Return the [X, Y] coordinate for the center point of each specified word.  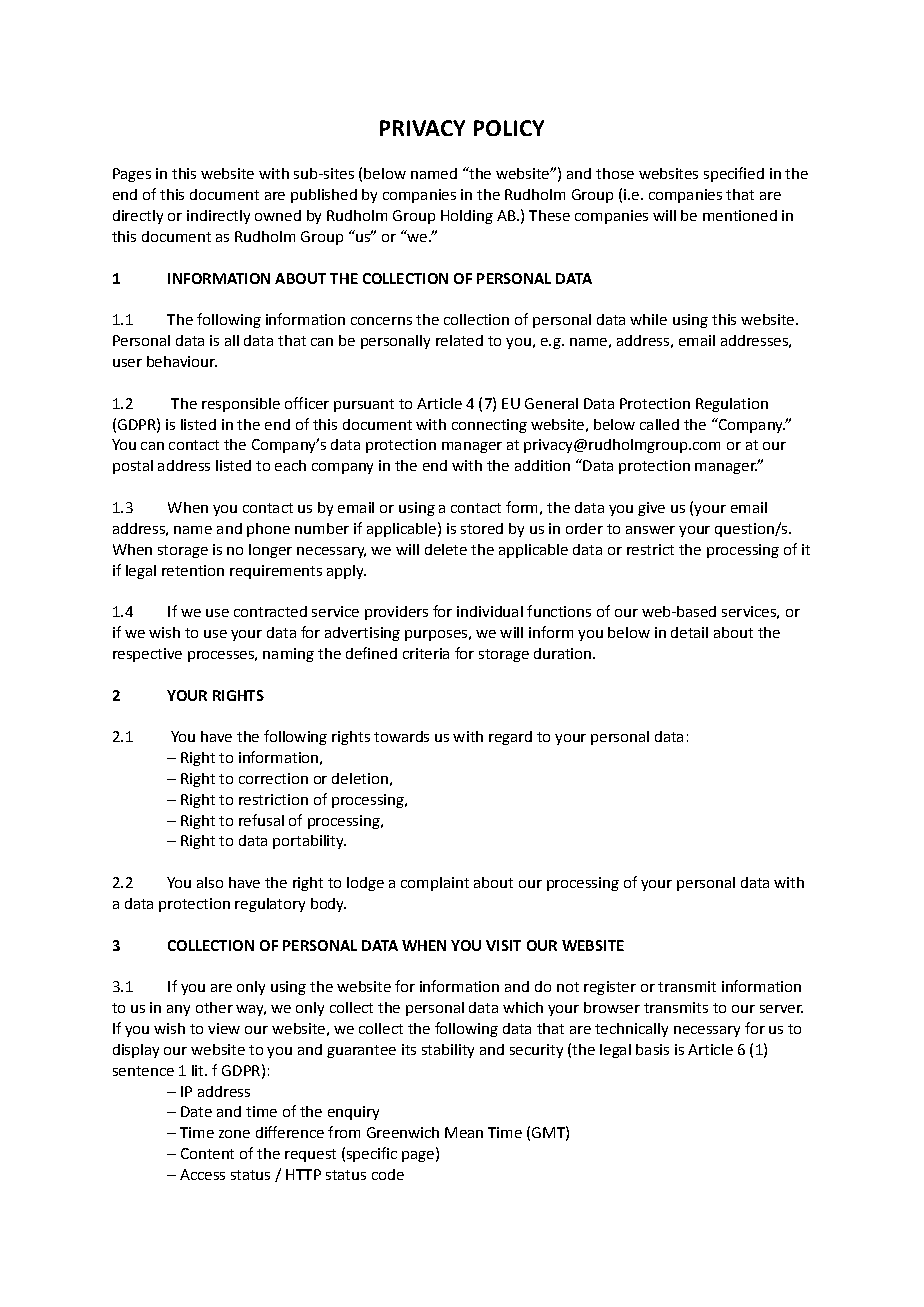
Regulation [732, 405]
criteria [426, 653]
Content [207, 1153]
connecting [489, 426]
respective [147, 655]
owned [278, 215]
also [210, 882]
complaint [435, 884]
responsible [241, 405]
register [610, 988]
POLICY [509, 128]
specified [734, 174]
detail [689, 632]
